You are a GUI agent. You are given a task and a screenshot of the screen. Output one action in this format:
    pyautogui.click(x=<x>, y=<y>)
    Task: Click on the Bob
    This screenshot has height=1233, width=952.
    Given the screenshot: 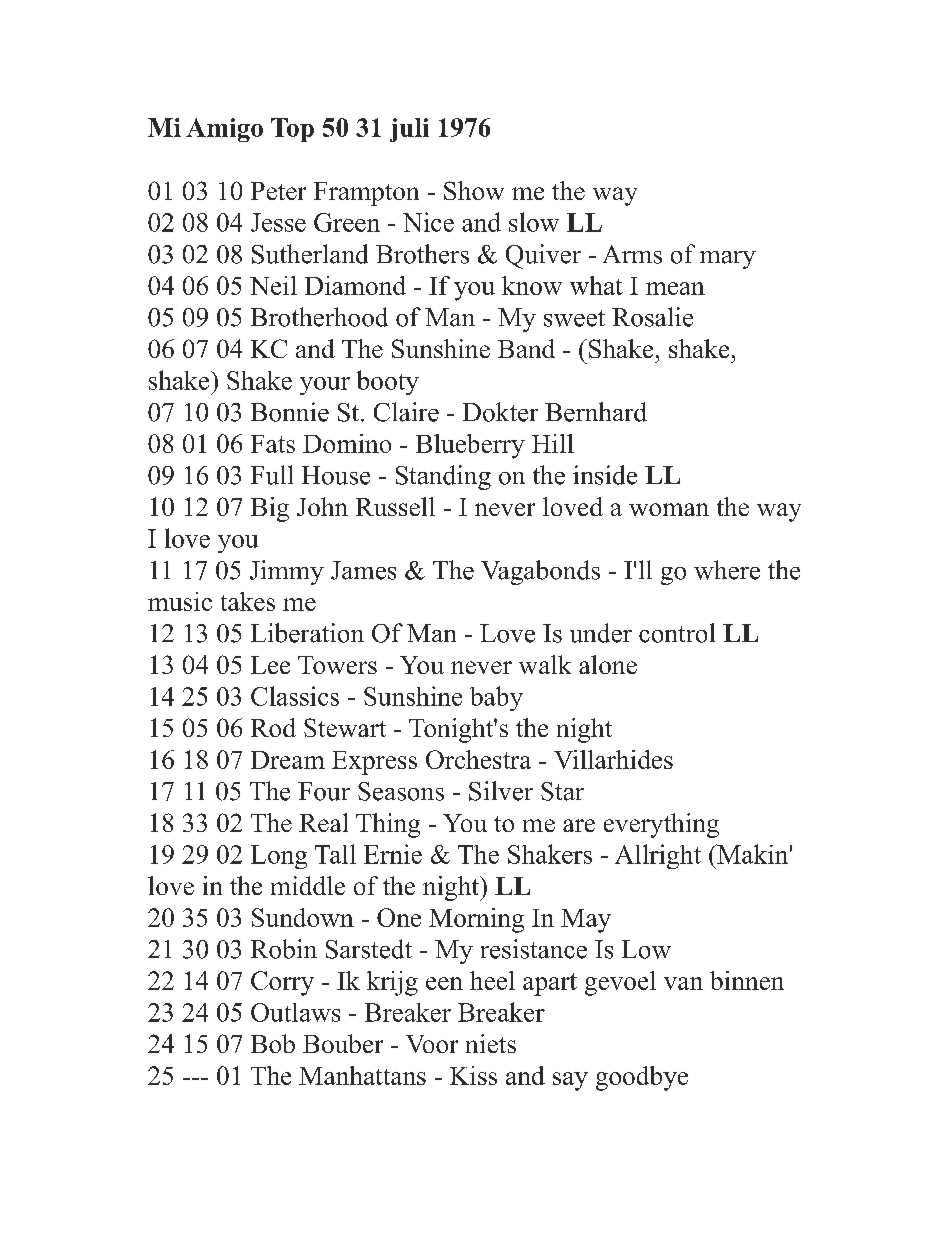 What is the action you would take?
    pyautogui.click(x=273, y=1043)
